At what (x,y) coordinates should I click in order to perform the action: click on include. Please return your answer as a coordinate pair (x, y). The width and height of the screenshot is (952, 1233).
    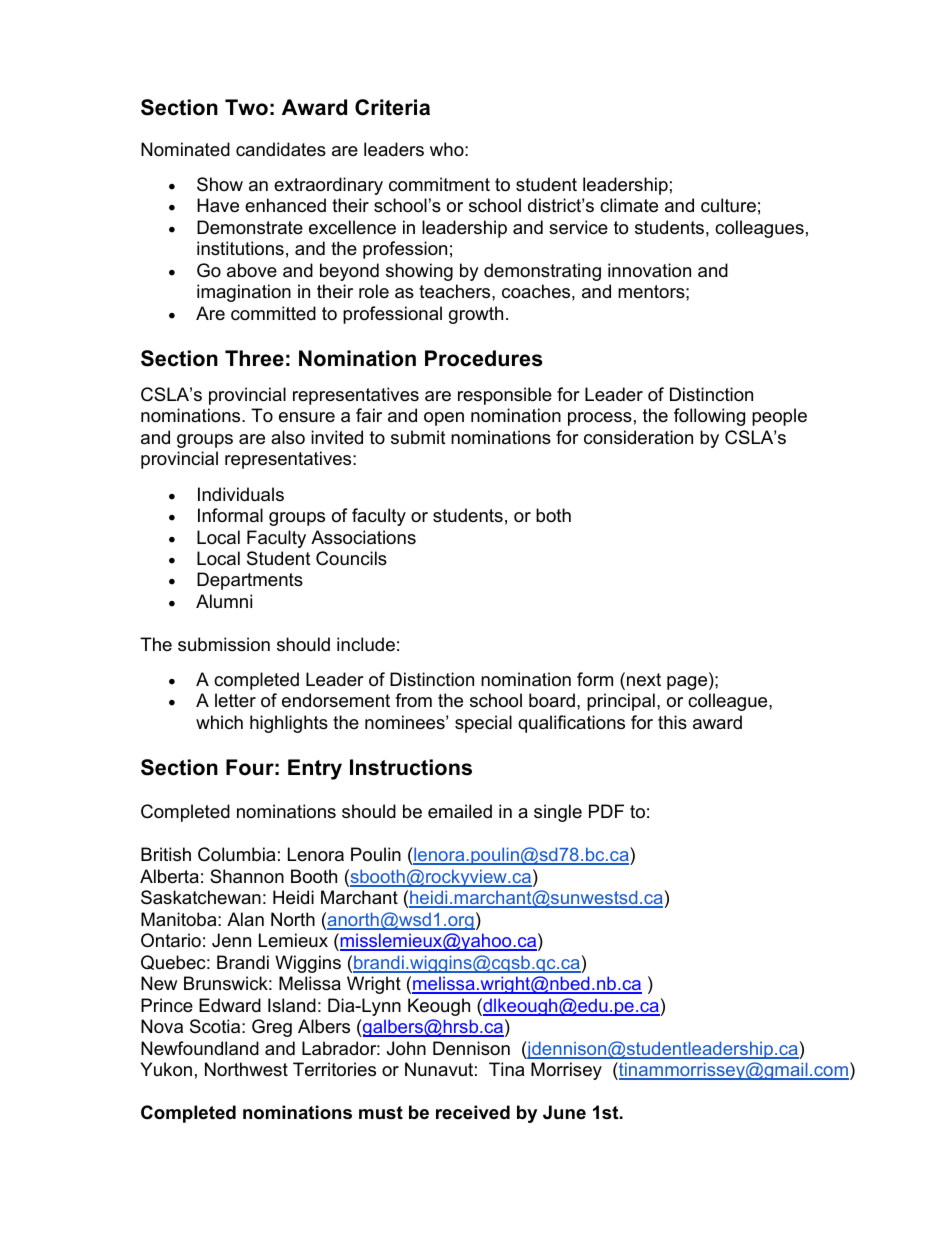
    Looking at the image, I should click on (366, 644).
